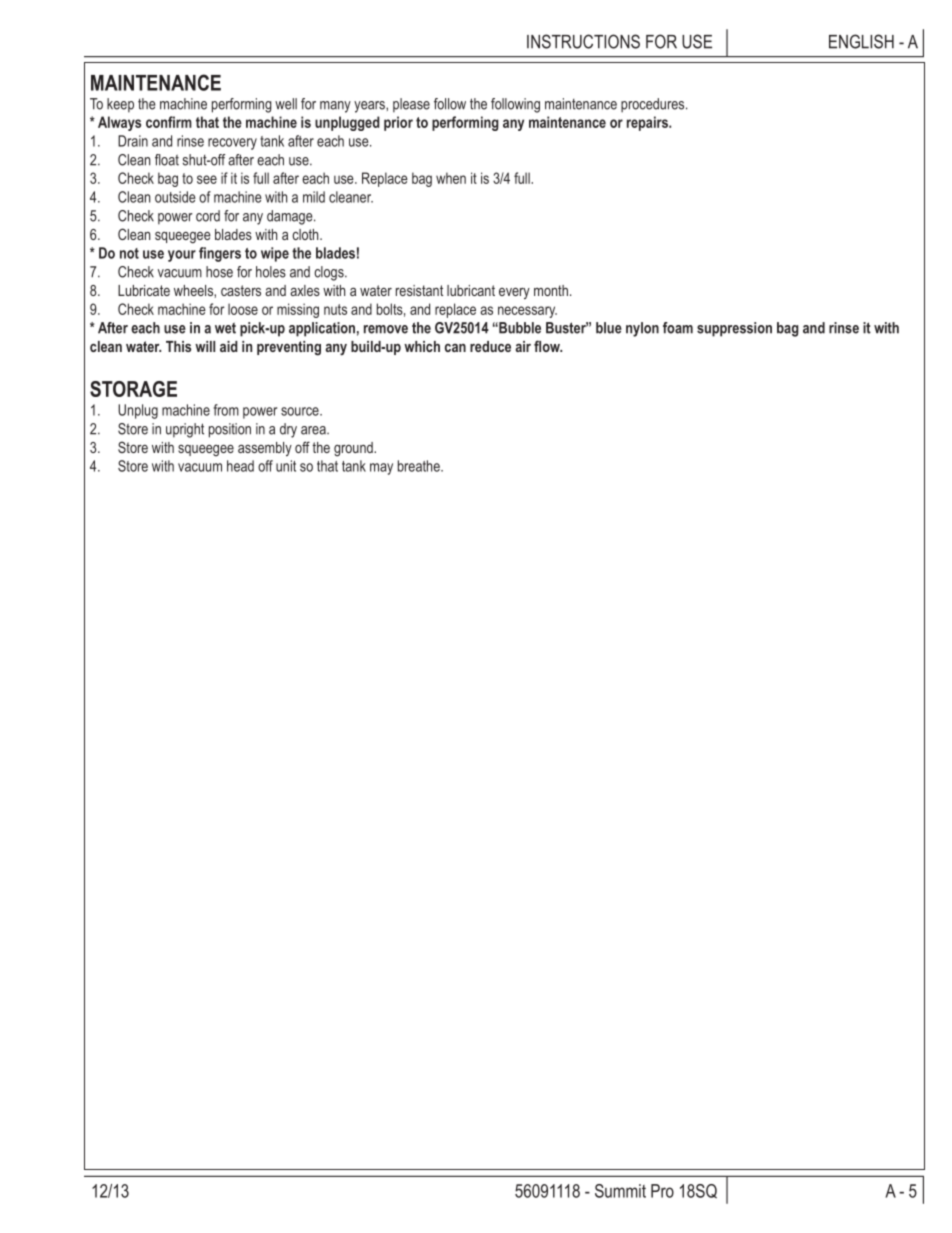 The image size is (952, 1233). I want to click on assembly, so click(265, 449).
